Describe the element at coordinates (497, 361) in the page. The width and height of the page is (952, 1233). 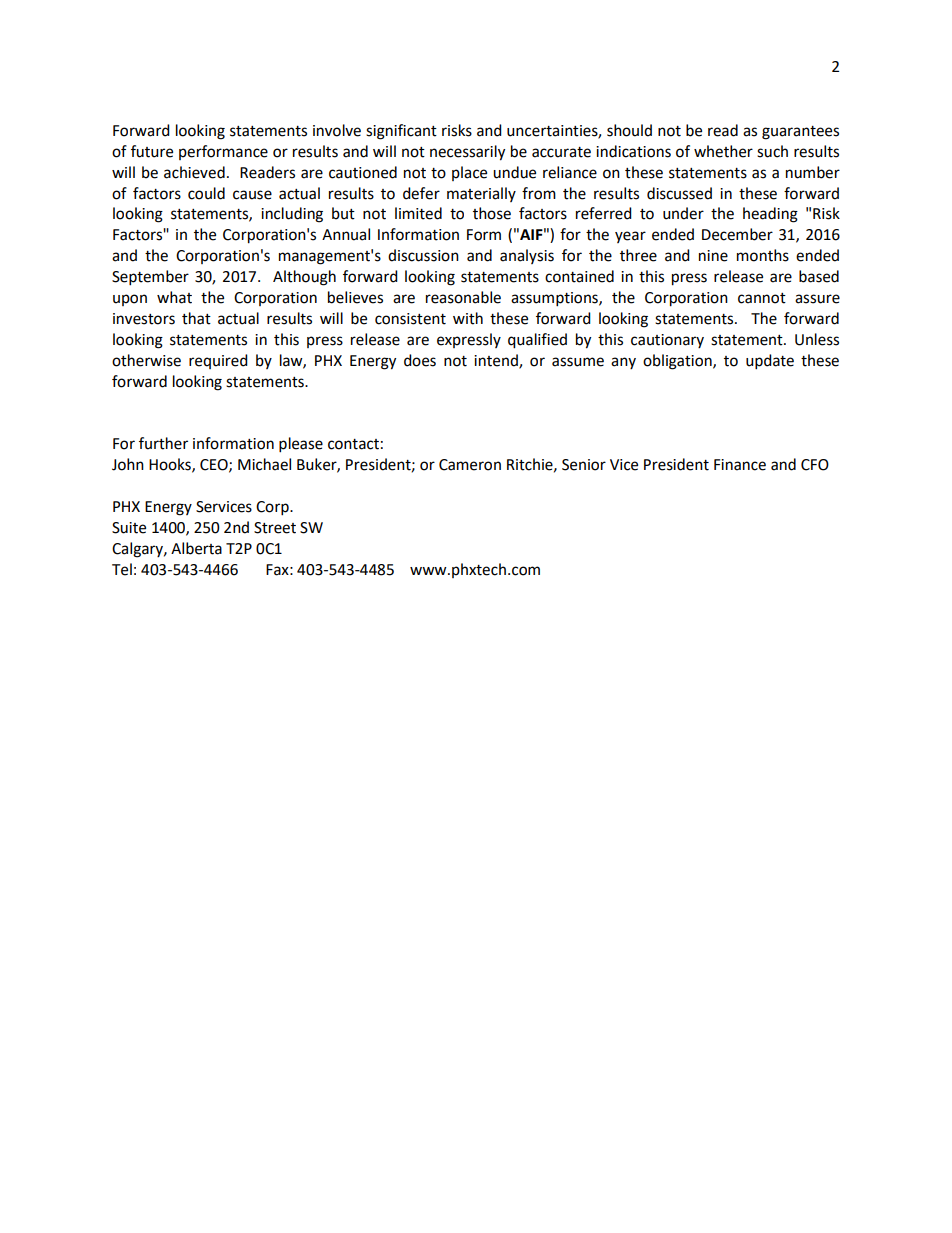
I see `intend` at that location.
